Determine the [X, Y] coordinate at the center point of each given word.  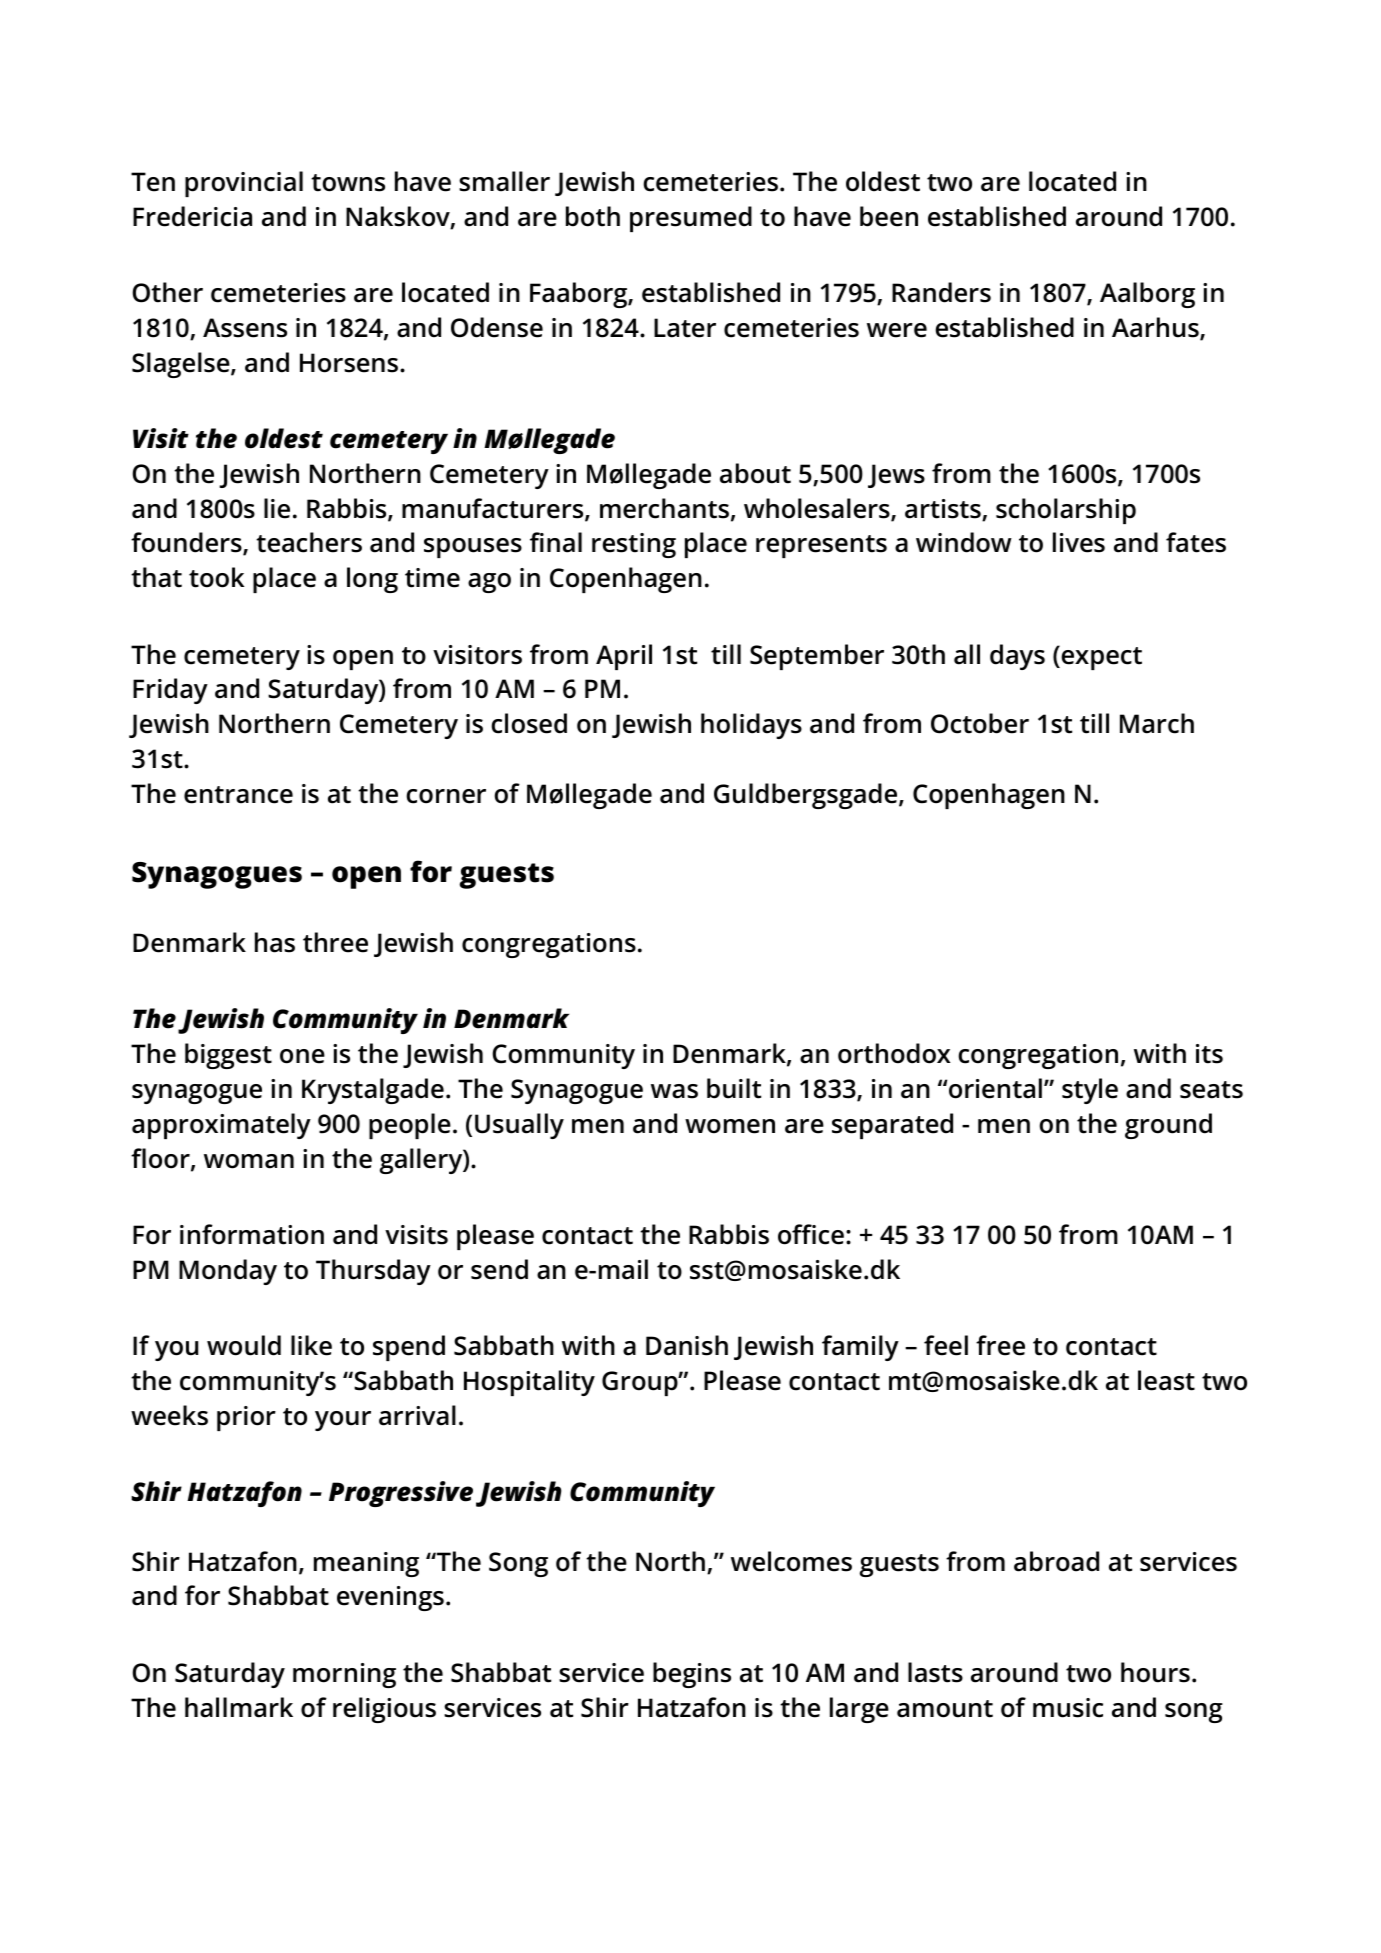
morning [344, 1675]
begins [692, 1675]
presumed [691, 219]
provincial [244, 184]
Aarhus [1156, 328]
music [1068, 1708]
